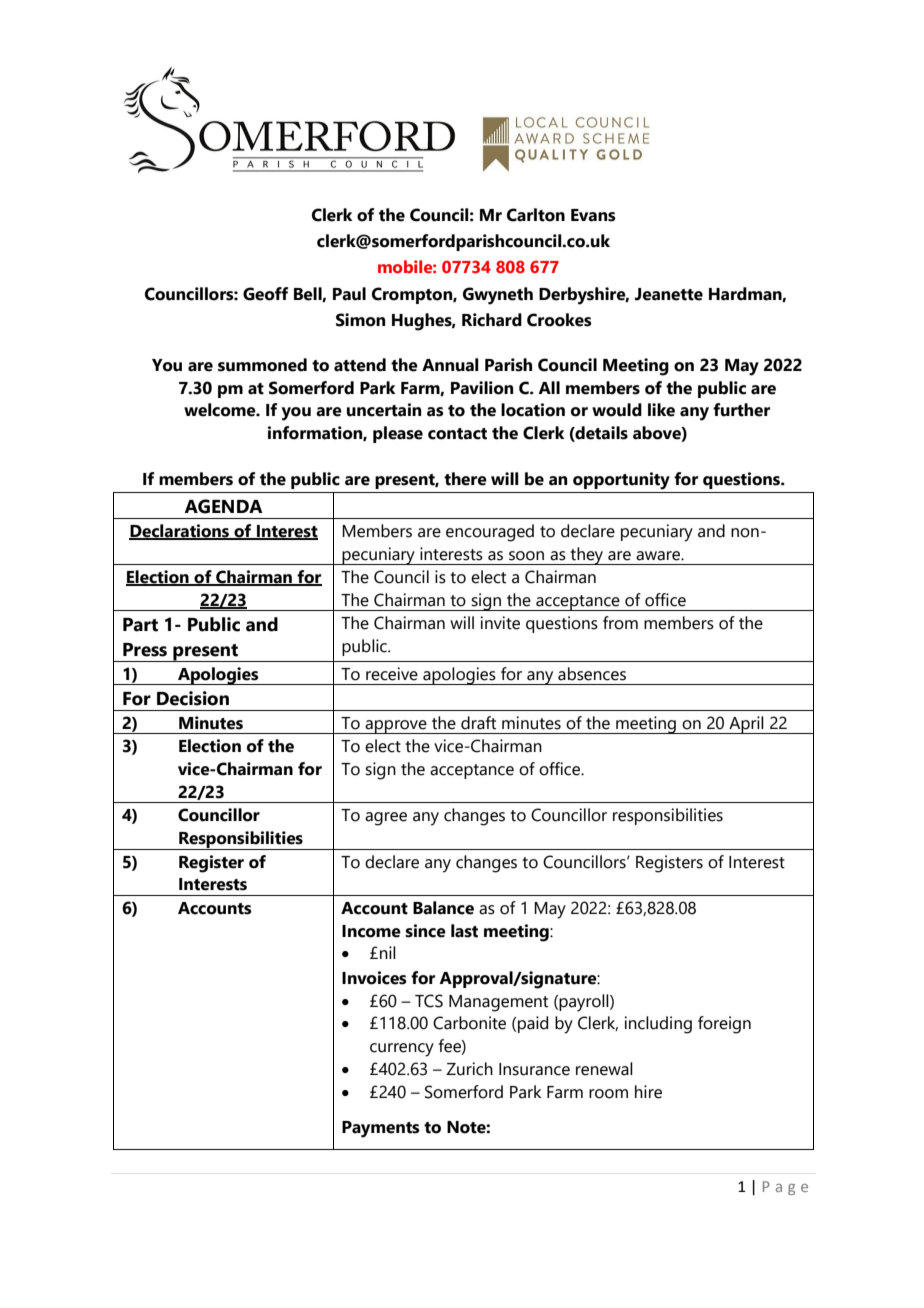 This document has height=1308, width=924. I want to click on Payments, so click(381, 1129).
